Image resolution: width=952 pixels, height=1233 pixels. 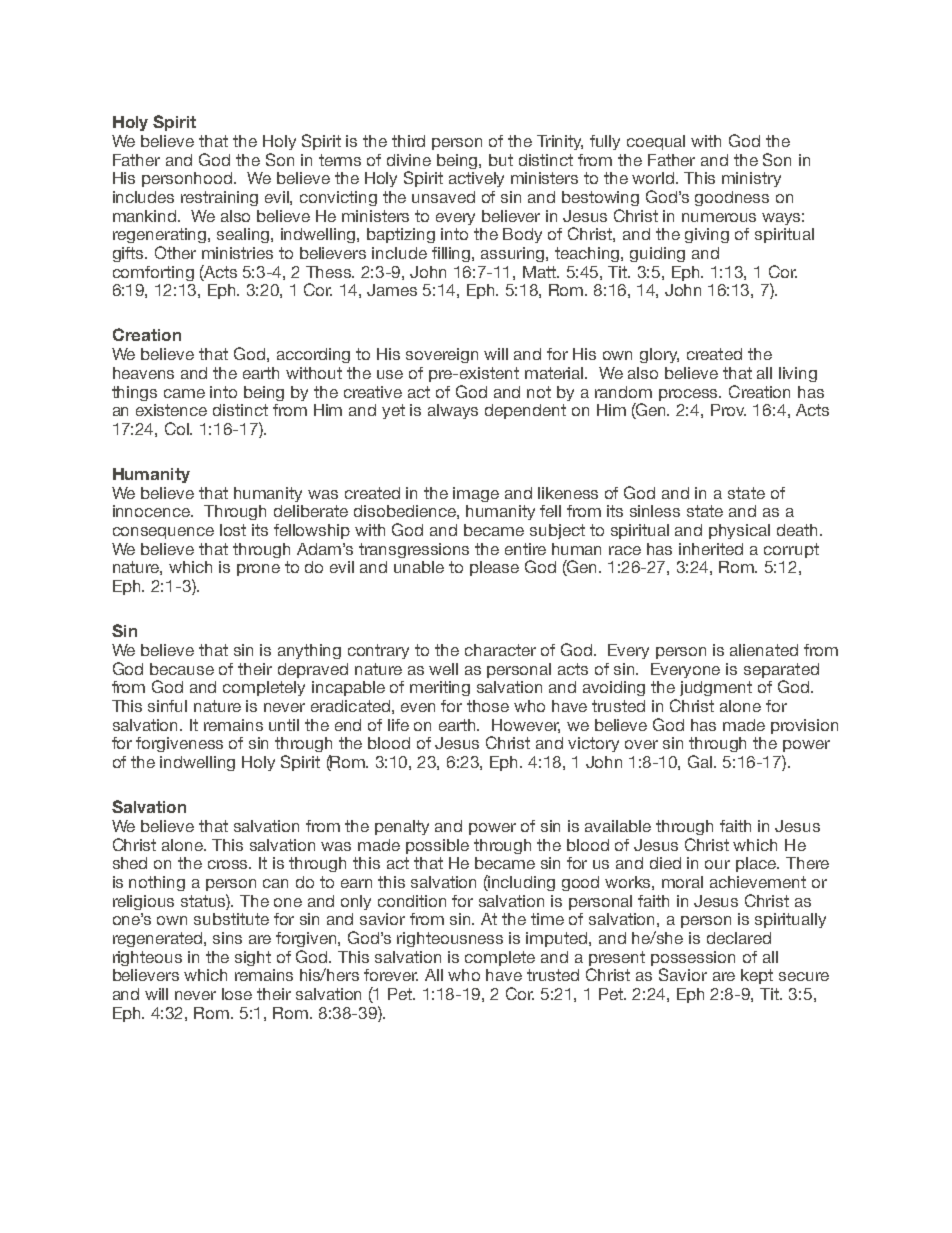 I want to click on restraining, so click(x=219, y=198).
